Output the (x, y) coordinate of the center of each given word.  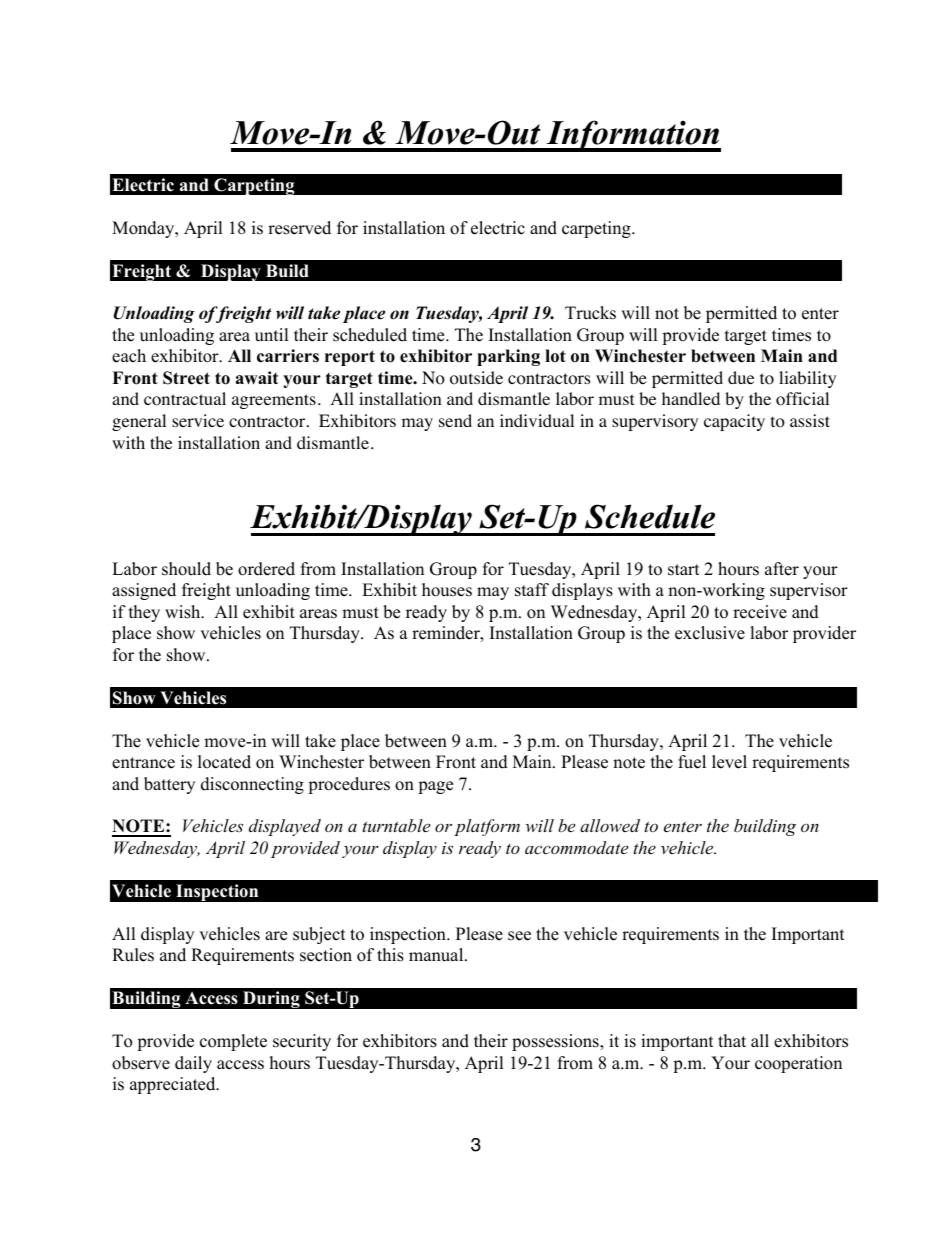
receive (760, 612)
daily (193, 1064)
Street (186, 378)
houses (447, 590)
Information (632, 136)
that (732, 1040)
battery (169, 785)
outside (476, 378)
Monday (144, 229)
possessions (556, 1042)
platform (487, 827)
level (729, 762)
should (186, 569)
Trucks (590, 313)
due (741, 377)
